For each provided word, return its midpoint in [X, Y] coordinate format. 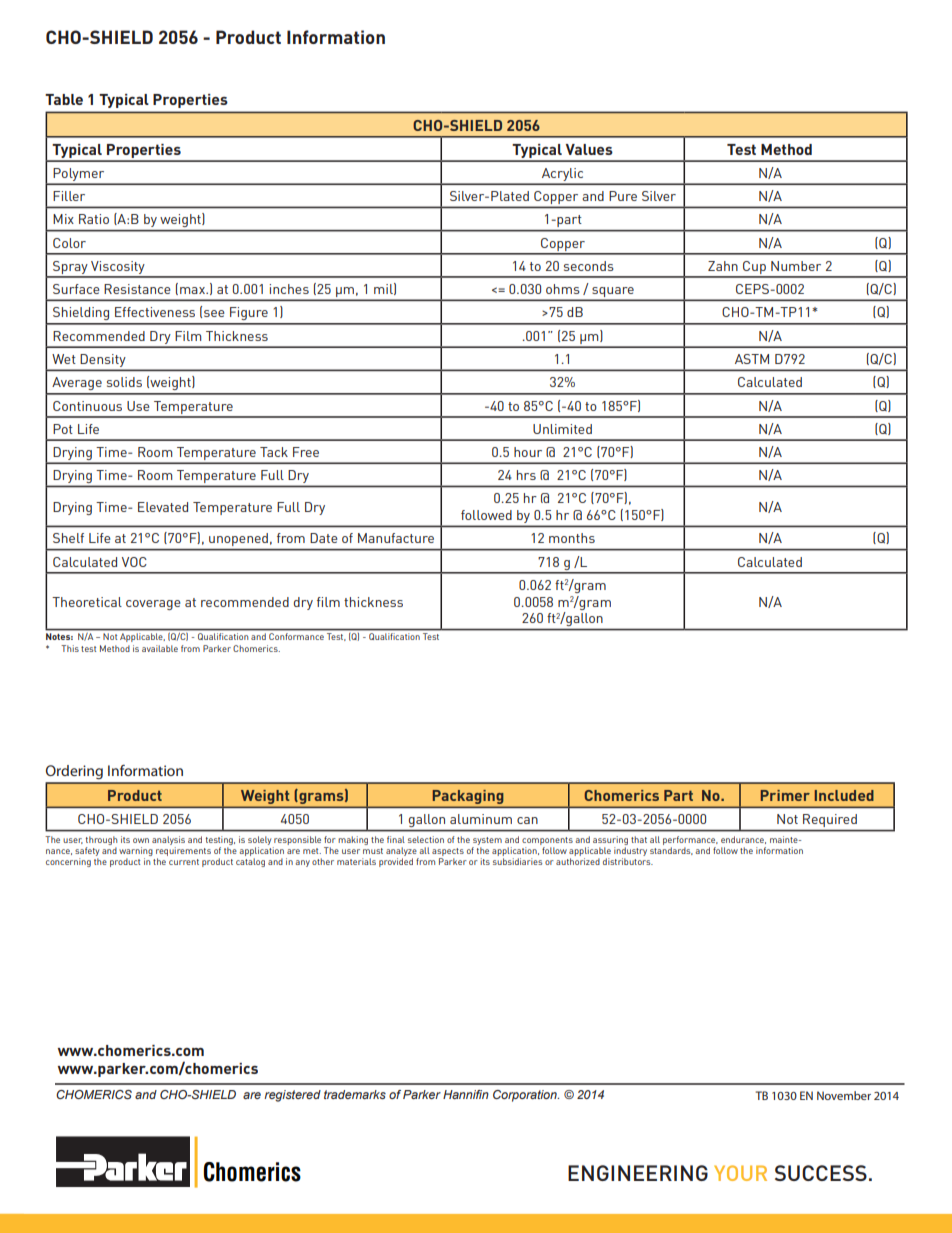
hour [528, 452]
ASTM [752, 359]
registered [292, 1096]
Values [589, 149]
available [160, 648]
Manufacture [396, 538]
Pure [623, 196]
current [184, 862]
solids [124, 382]
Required [830, 820]
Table [64, 99]
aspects [448, 853]
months [572, 538]
